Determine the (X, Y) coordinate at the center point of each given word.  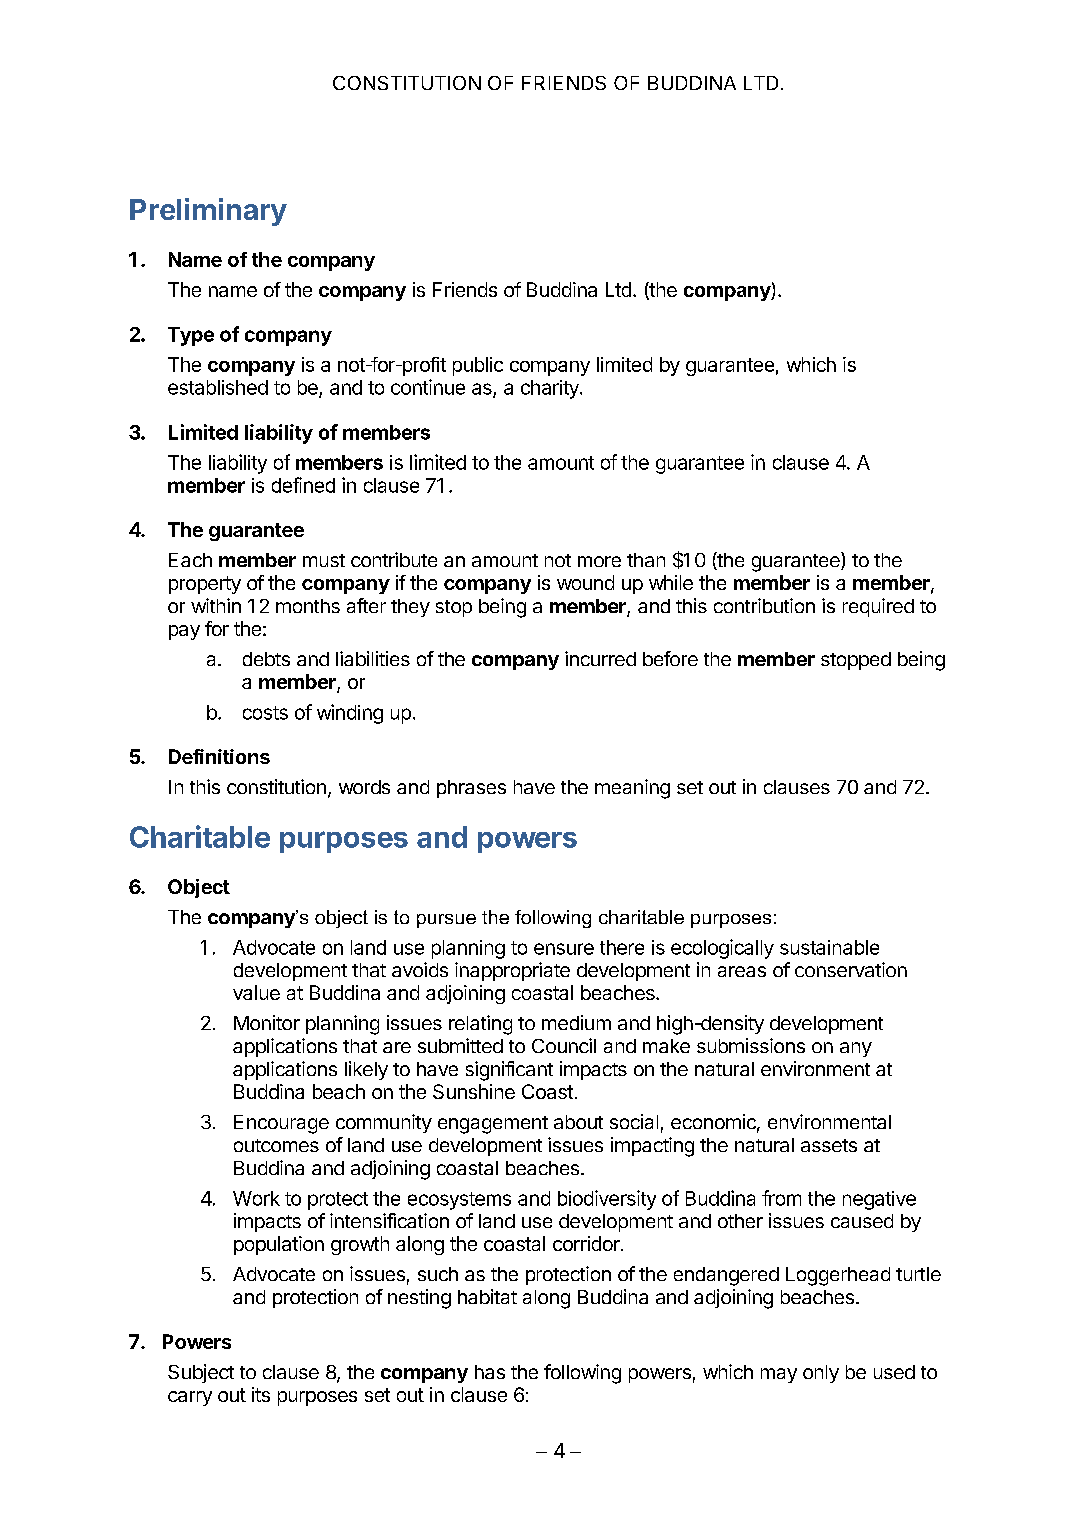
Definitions (219, 756)
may (779, 1375)
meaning (632, 789)
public (478, 366)
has (490, 1372)
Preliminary (208, 212)
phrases (471, 789)
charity (551, 389)
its (261, 1394)
